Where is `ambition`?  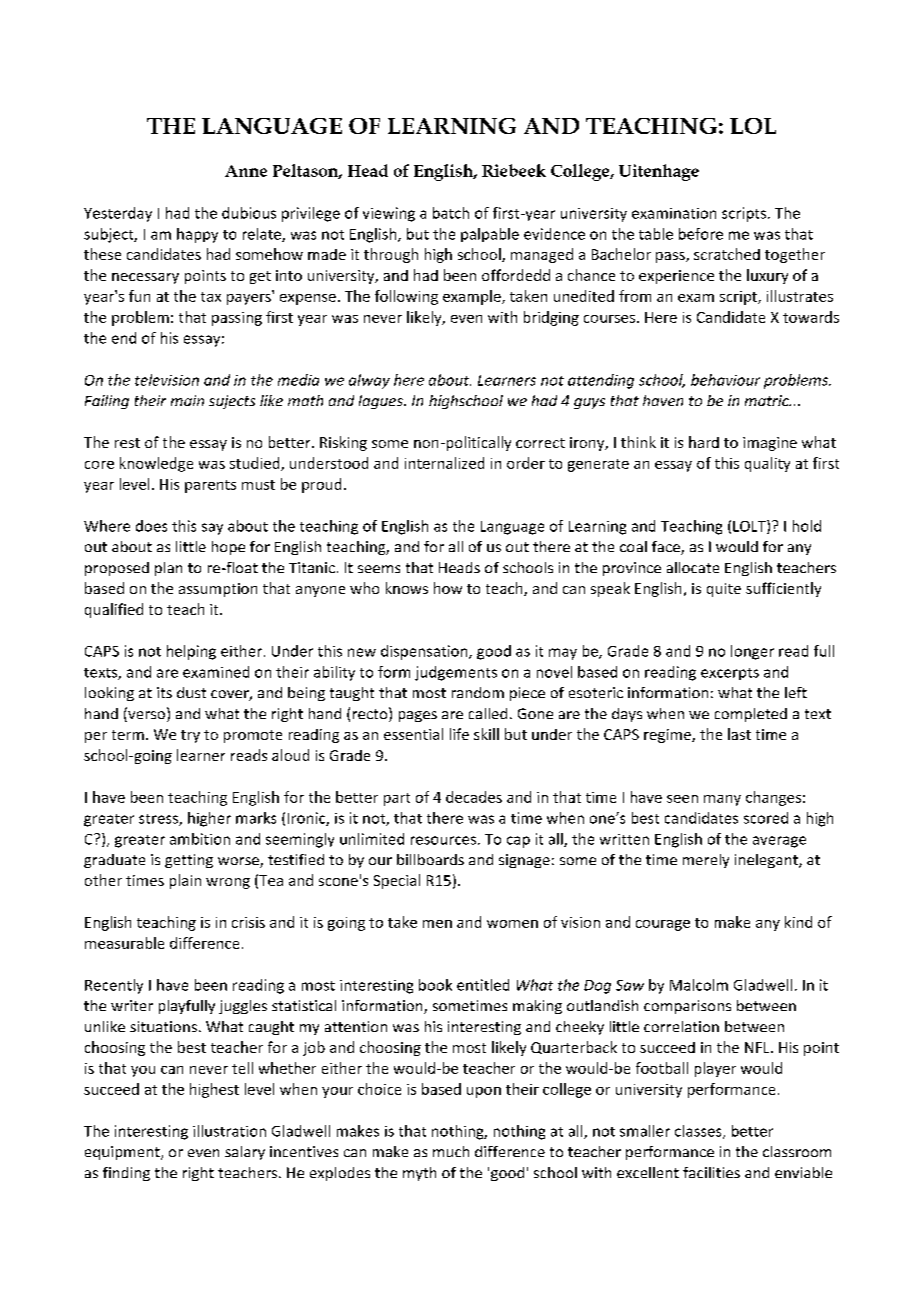 ambition is located at coordinates (200, 839).
